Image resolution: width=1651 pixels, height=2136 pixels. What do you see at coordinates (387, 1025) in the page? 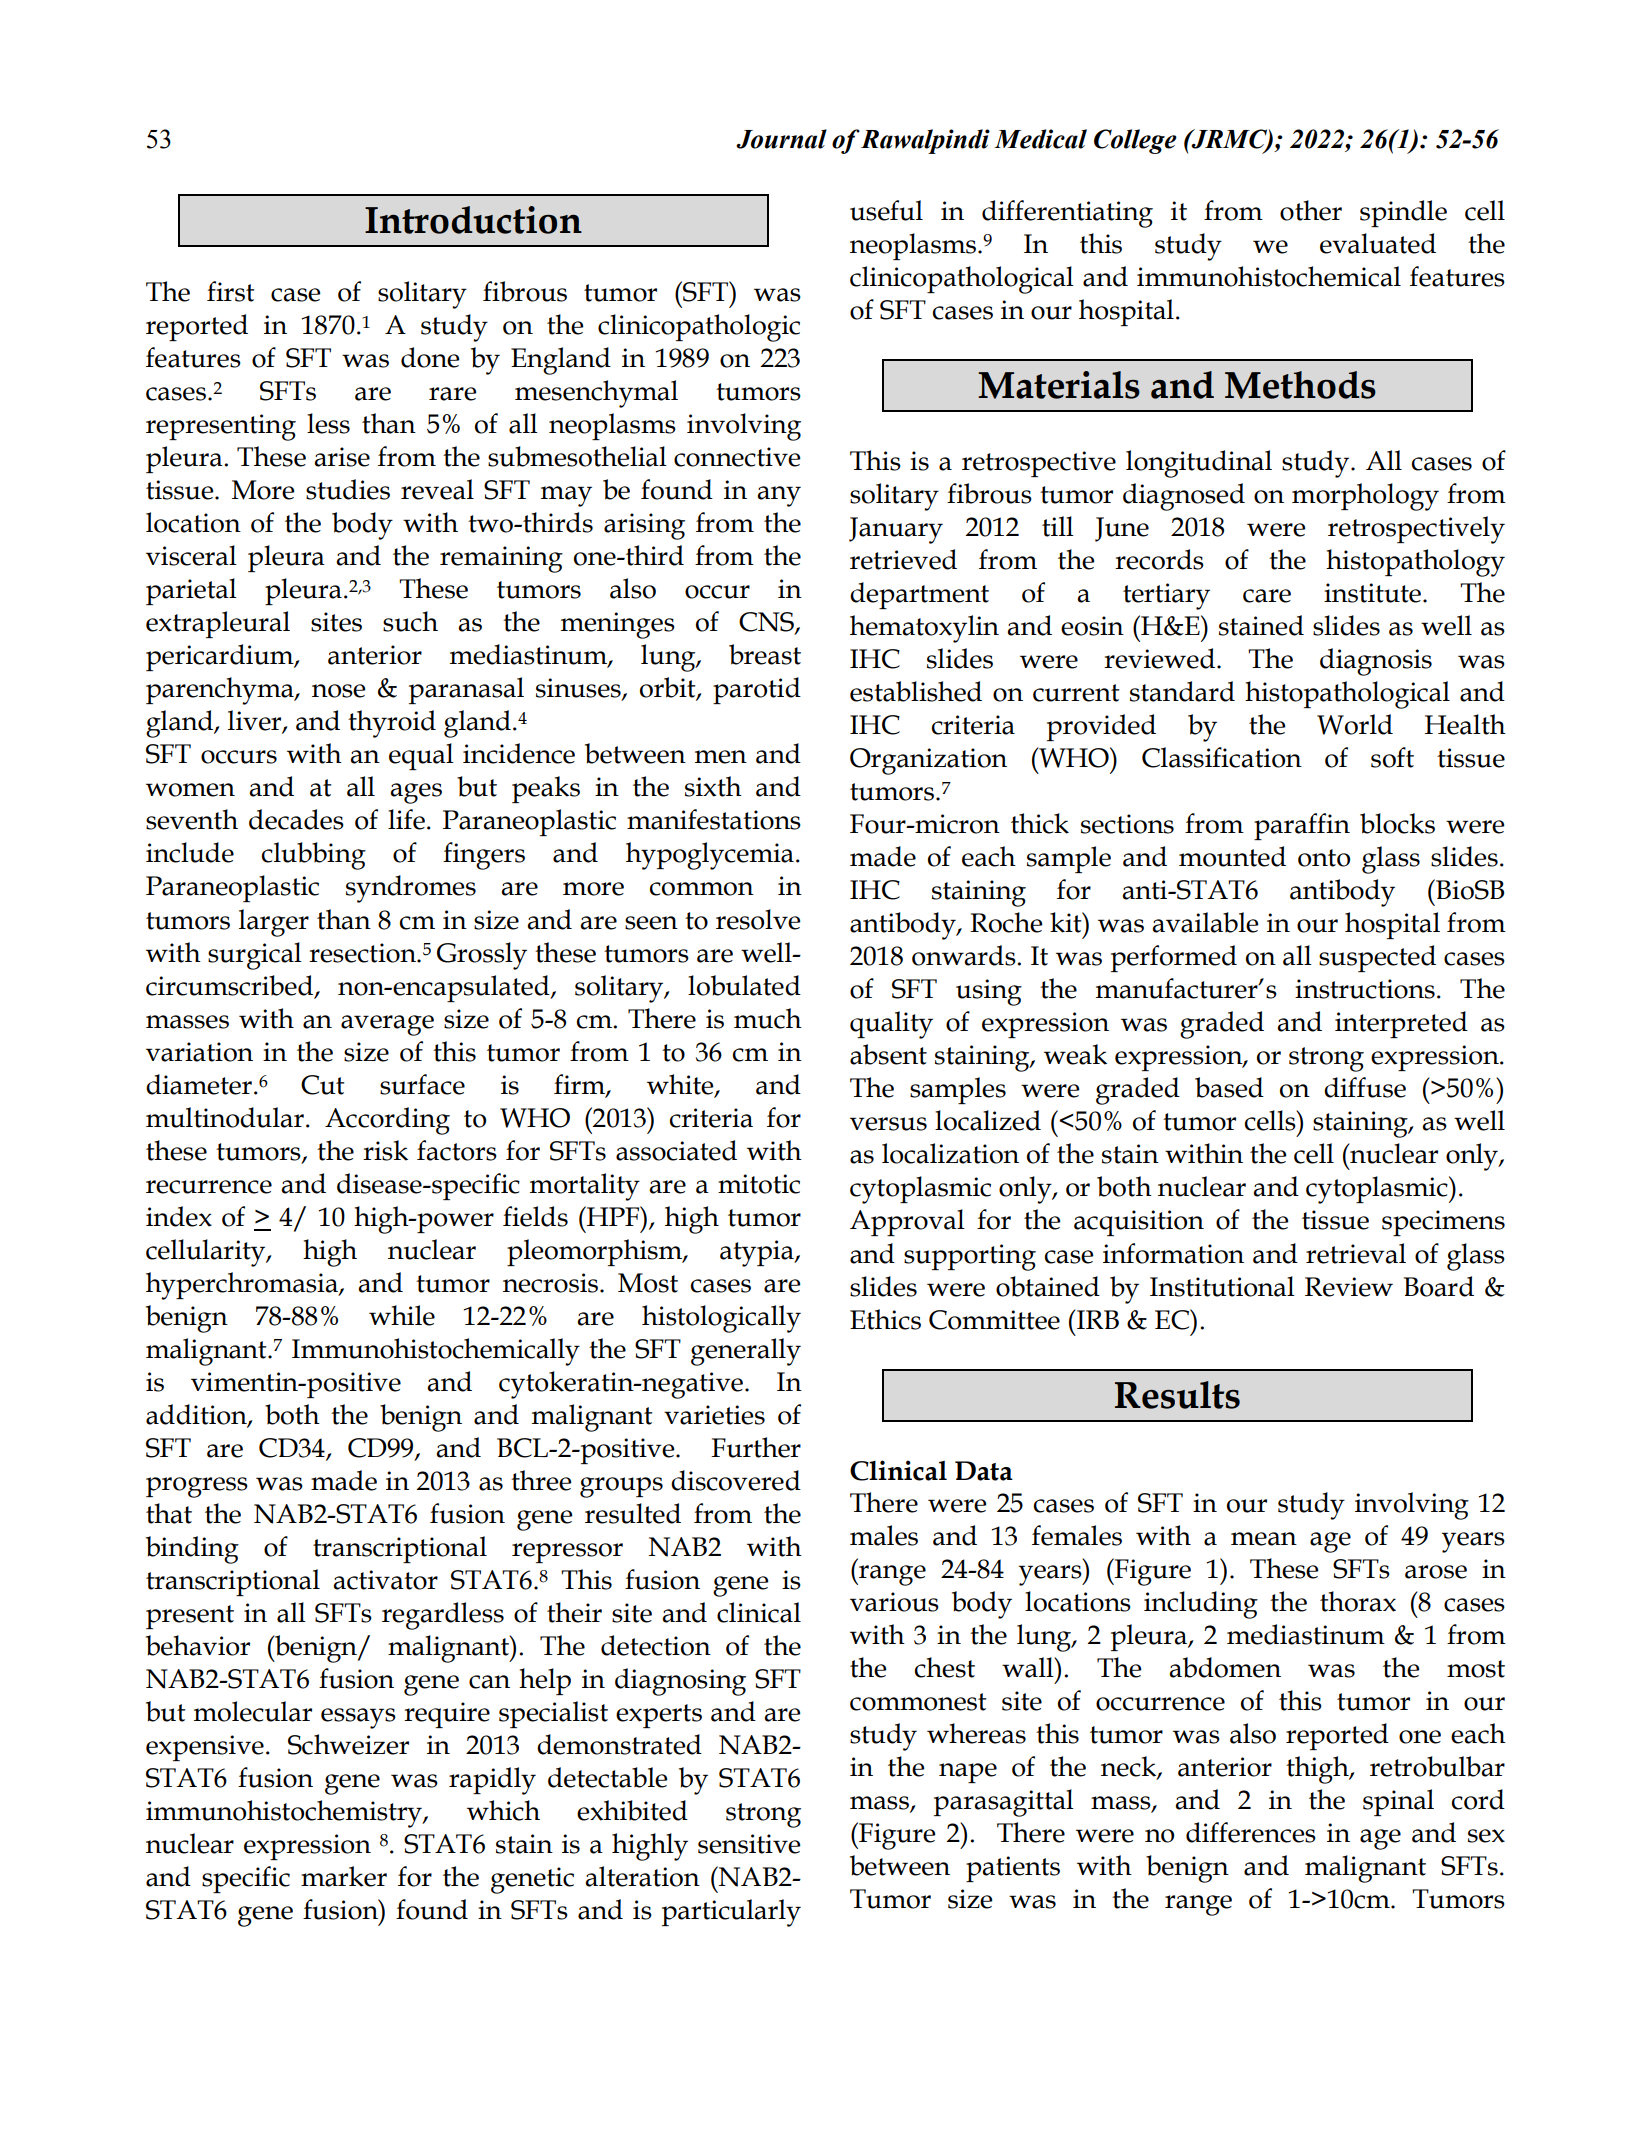
I see `average` at bounding box center [387, 1025].
